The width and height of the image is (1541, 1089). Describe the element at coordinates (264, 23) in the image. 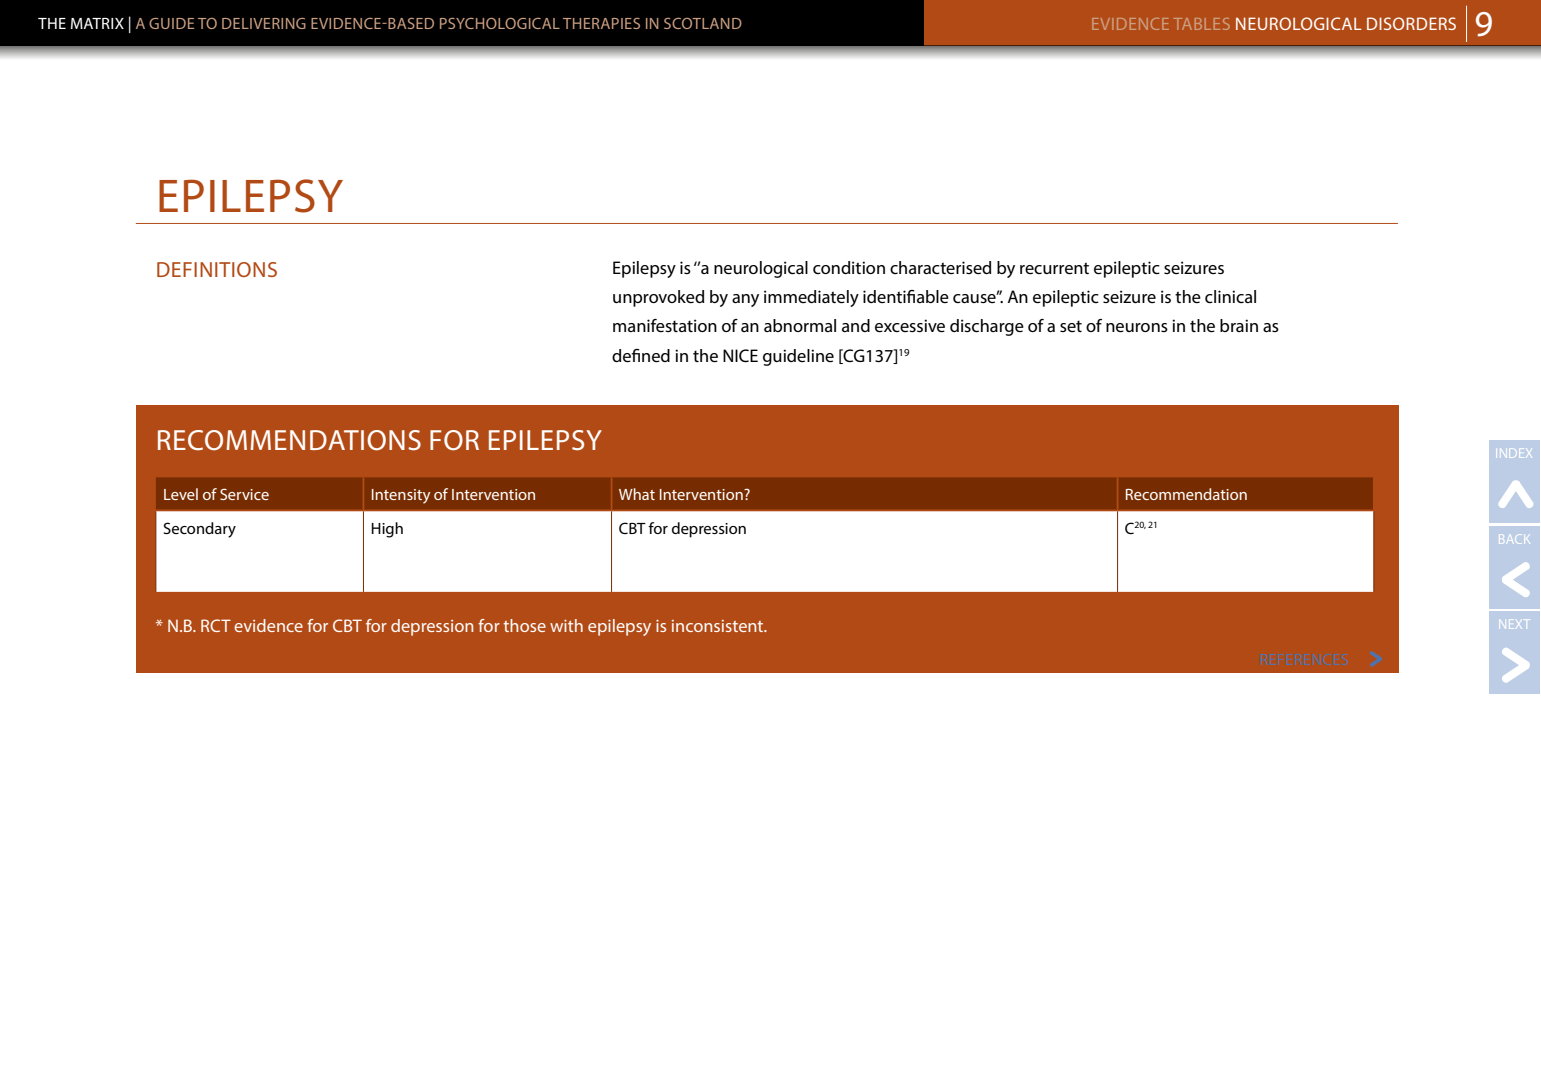

I see `DELIVERING` at that location.
